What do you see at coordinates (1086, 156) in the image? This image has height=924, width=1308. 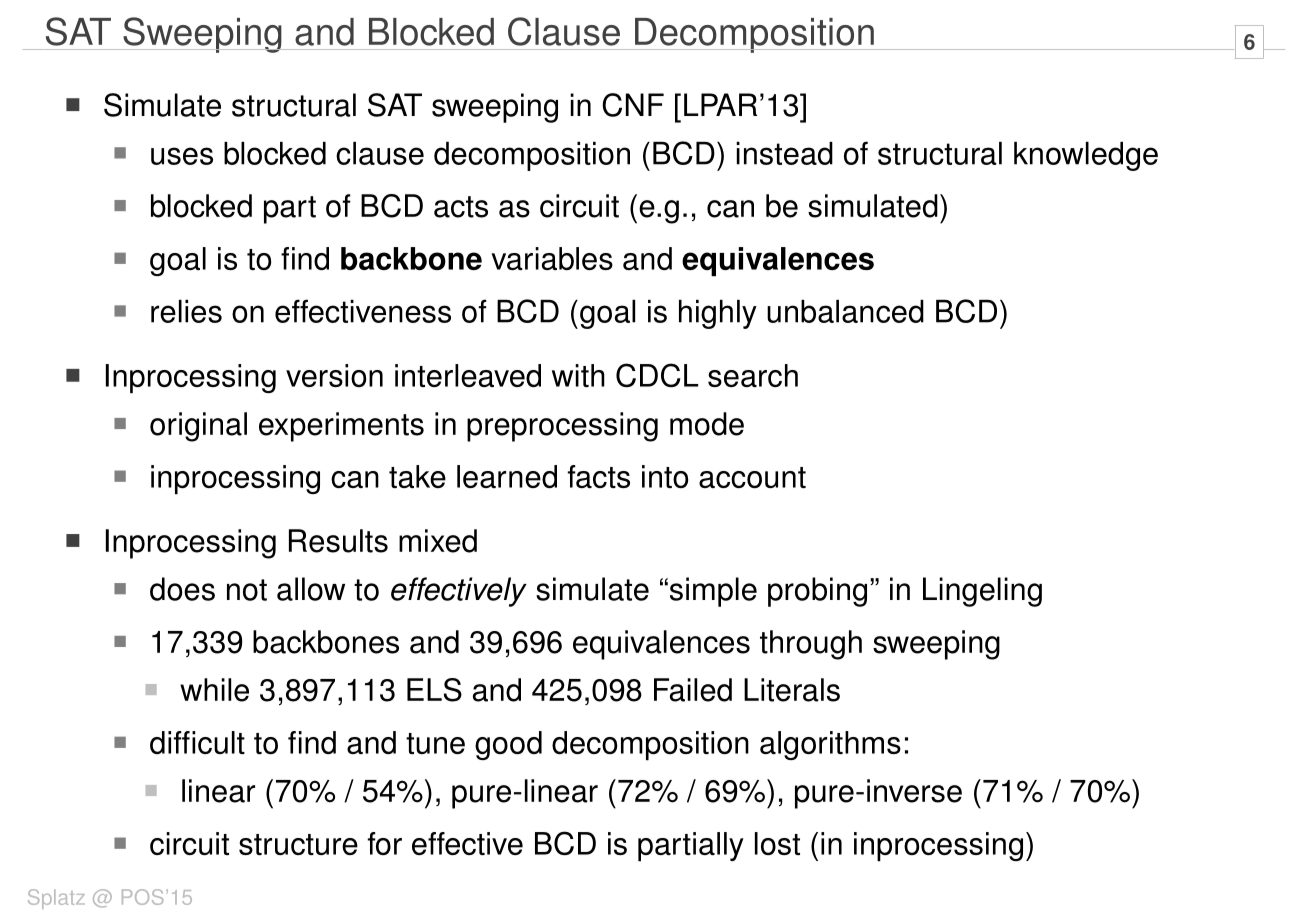 I see `knowledge` at bounding box center [1086, 156].
